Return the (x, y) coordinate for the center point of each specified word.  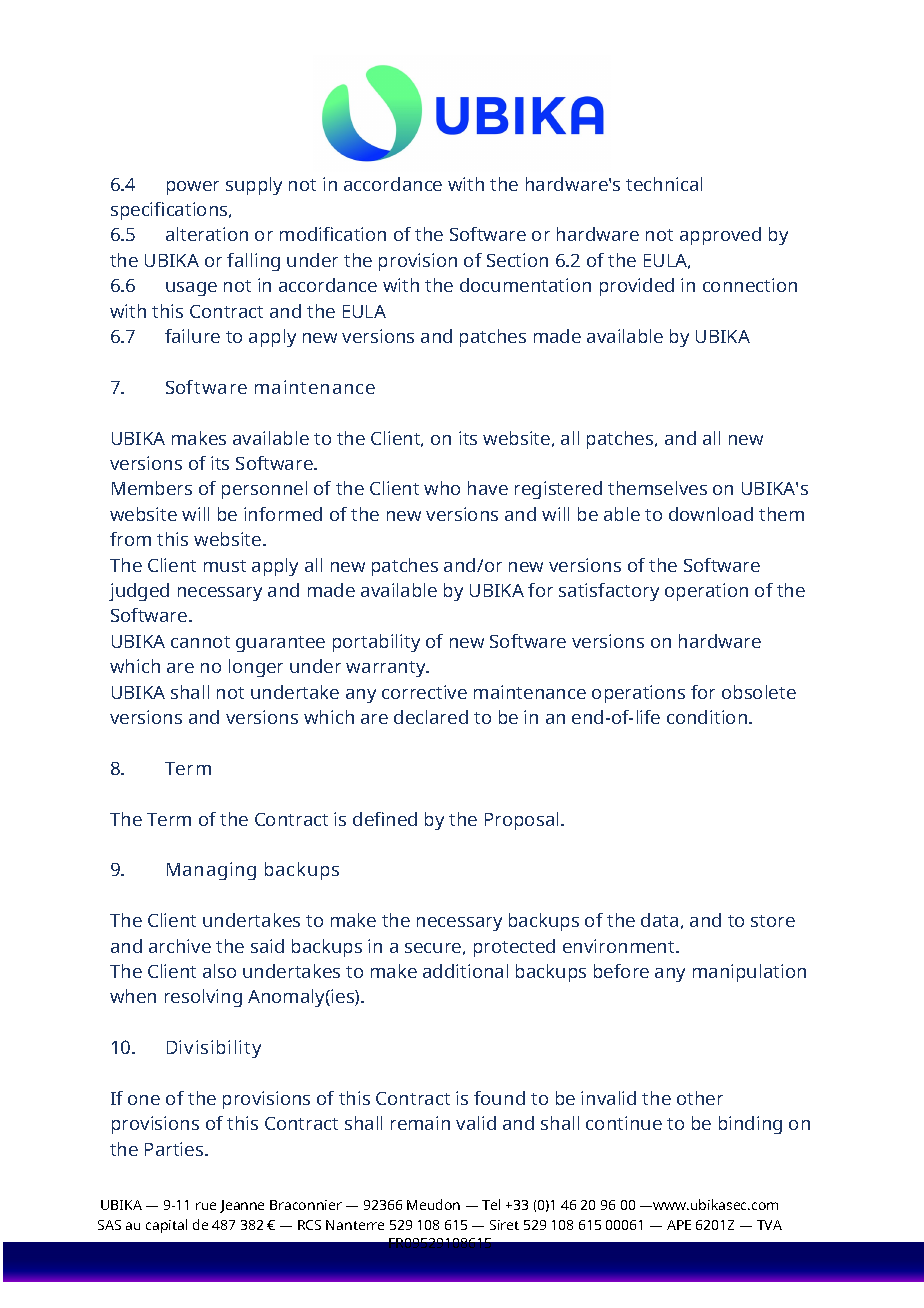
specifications (170, 211)
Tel (491, 1204)
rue (206, 1206)
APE (679, 1225)
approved (720, 236)
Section (517, 260)
